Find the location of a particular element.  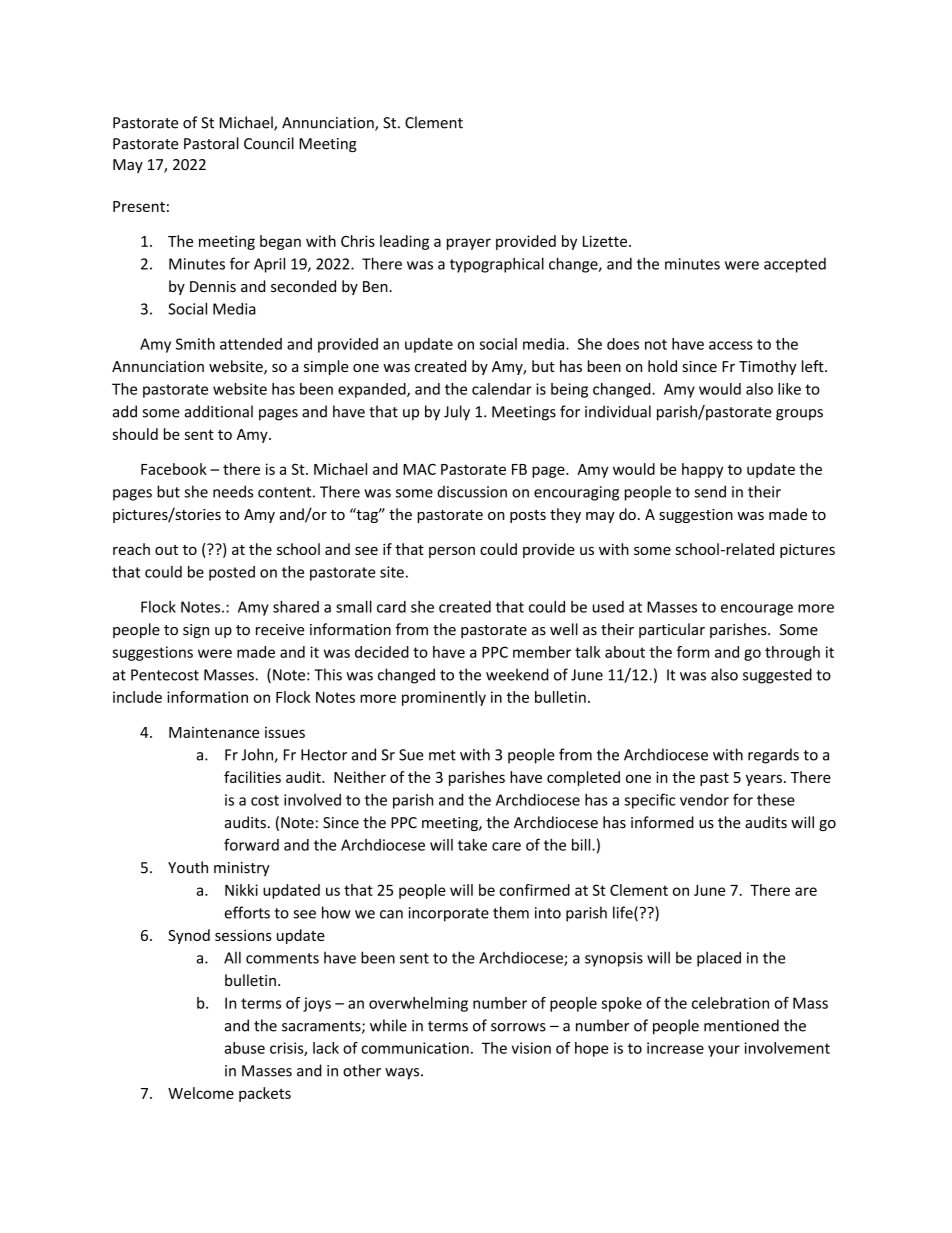

accepted is located at coordinates (795, 265).
